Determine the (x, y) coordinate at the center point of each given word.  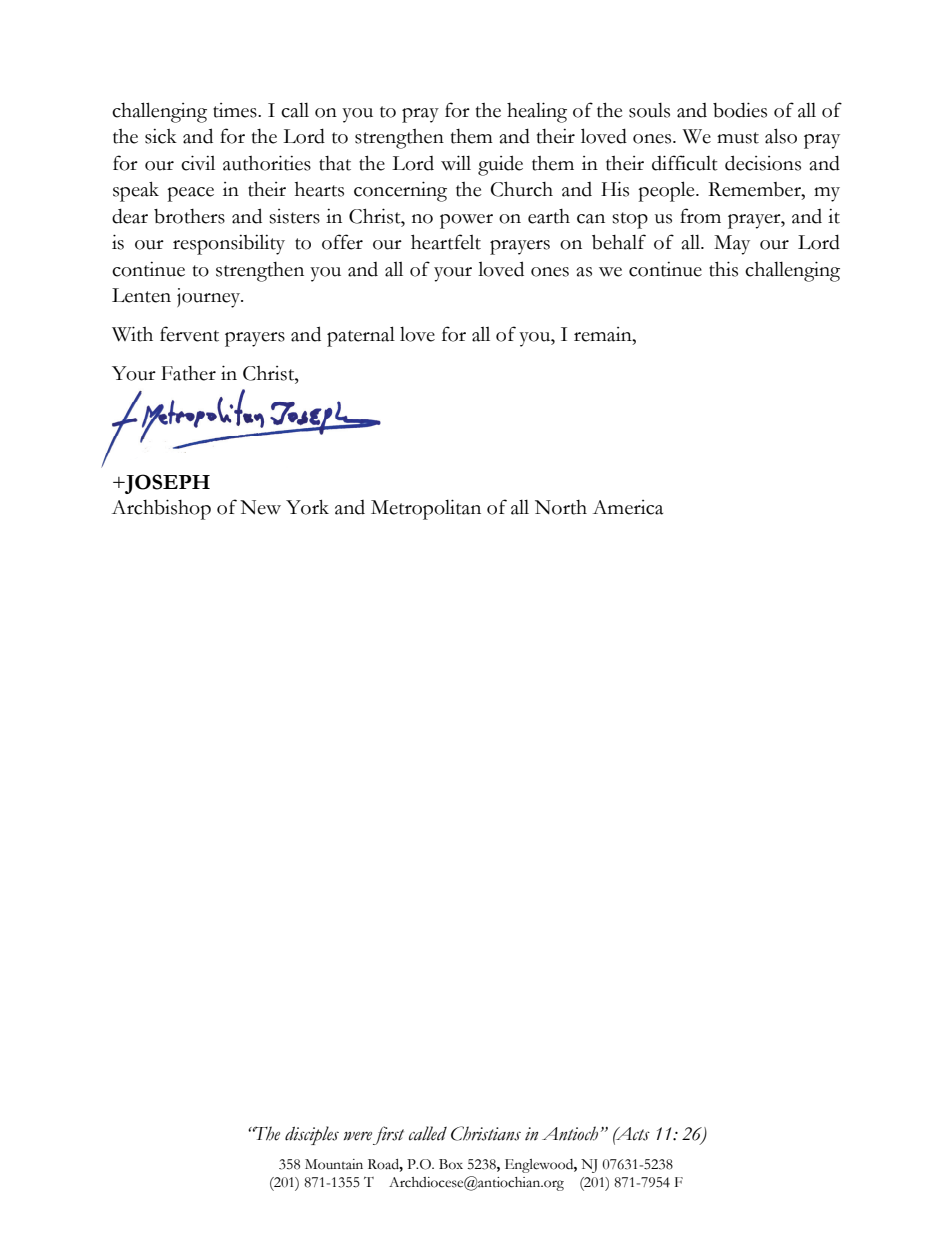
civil (198, 163)
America (628, 507)
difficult (685, 163)
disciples (312, 1135)
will (456, 163)
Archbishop (161, 509)
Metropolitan (426, 509)
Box (451, 1164)
